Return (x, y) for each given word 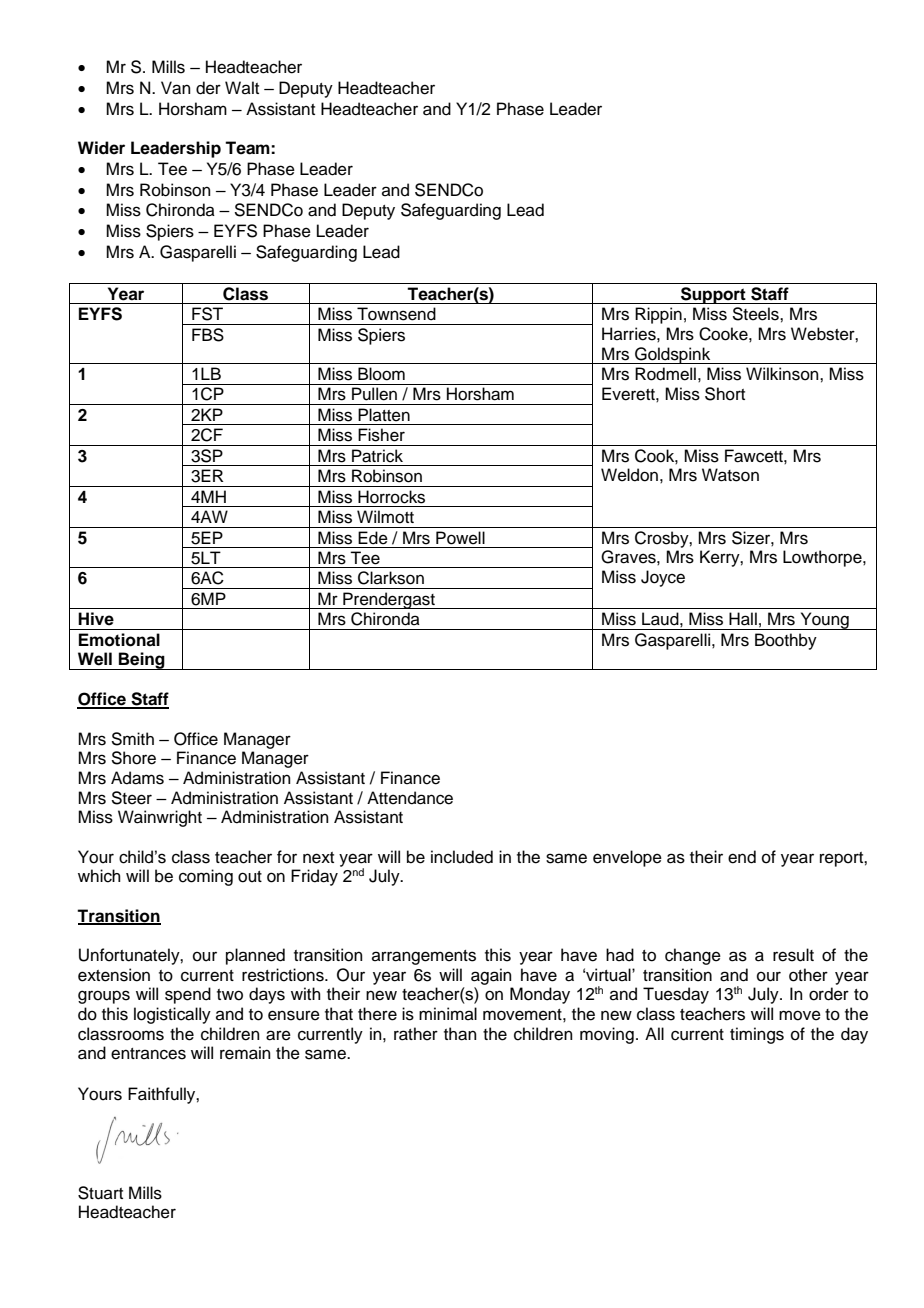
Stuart (100, 1193)
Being (142, 661)
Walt (242, 87)
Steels (756, 314)
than (460, 1034)
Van (176, 88)
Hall (743, 619)
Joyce (663, 578)
